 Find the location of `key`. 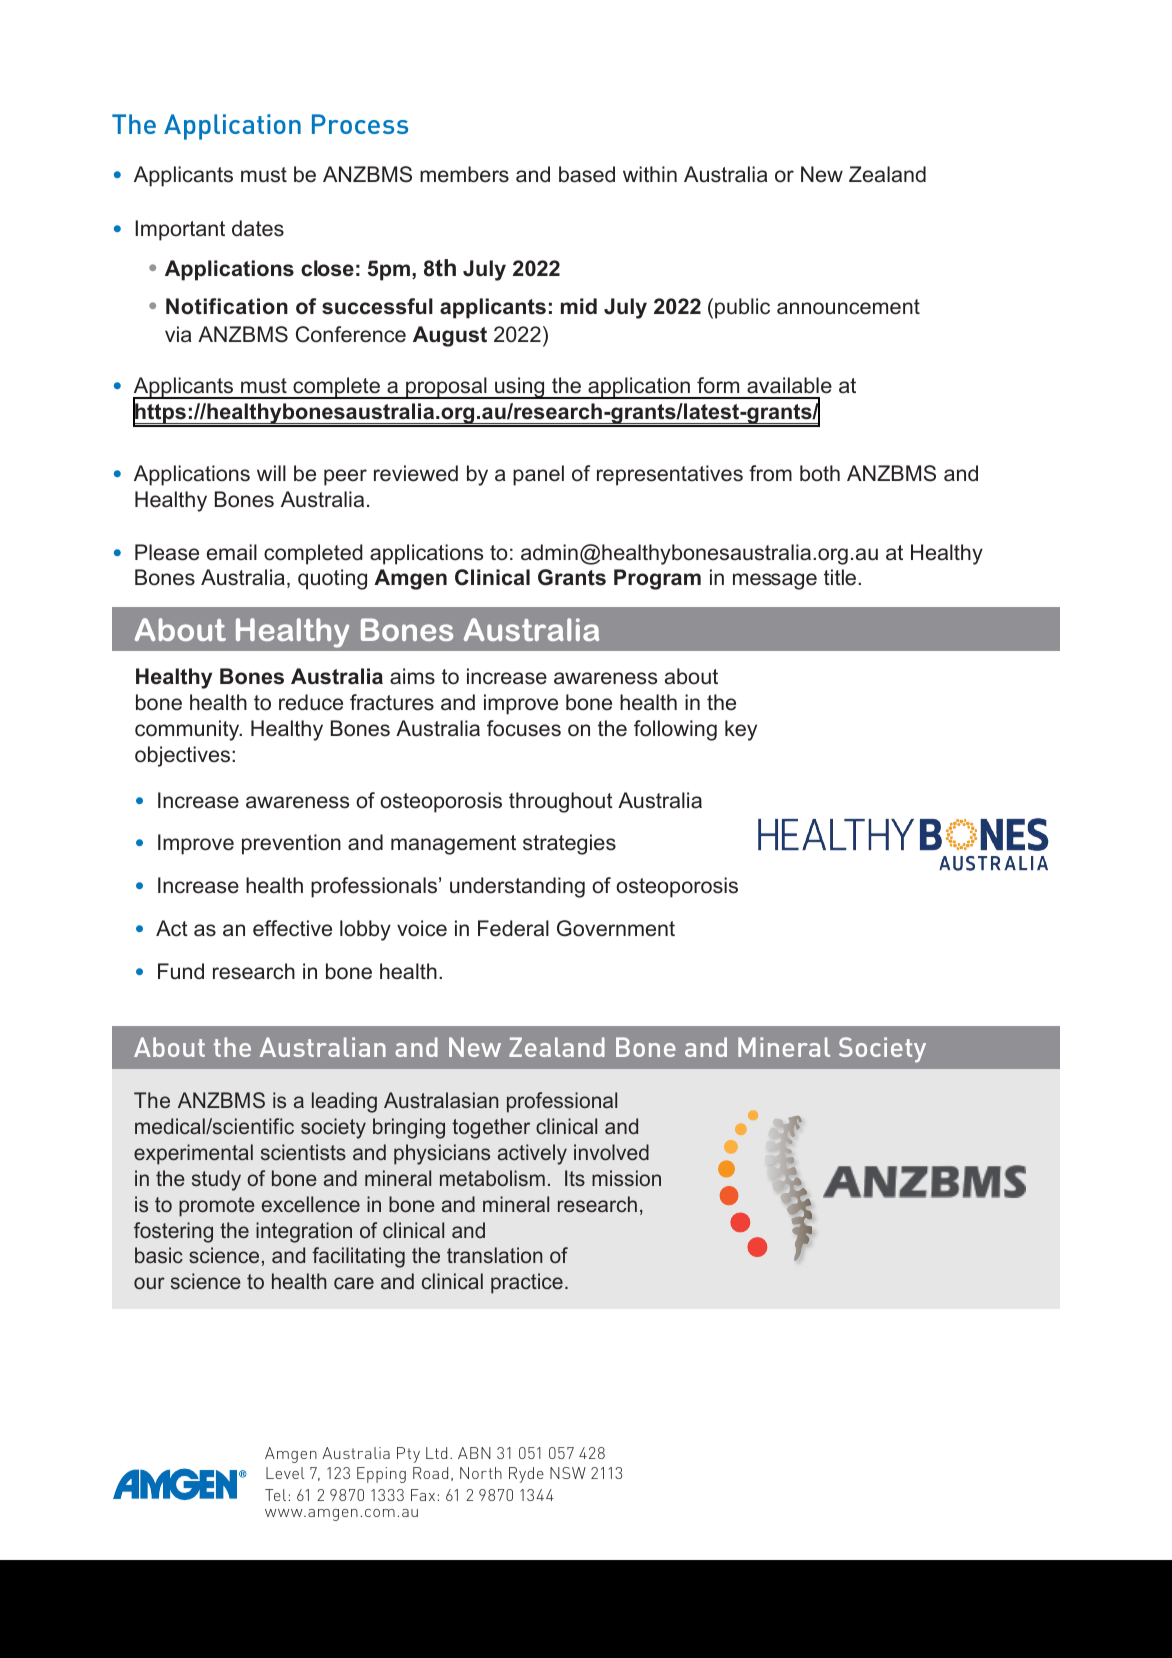

key is located at coordinates (741, 730).
